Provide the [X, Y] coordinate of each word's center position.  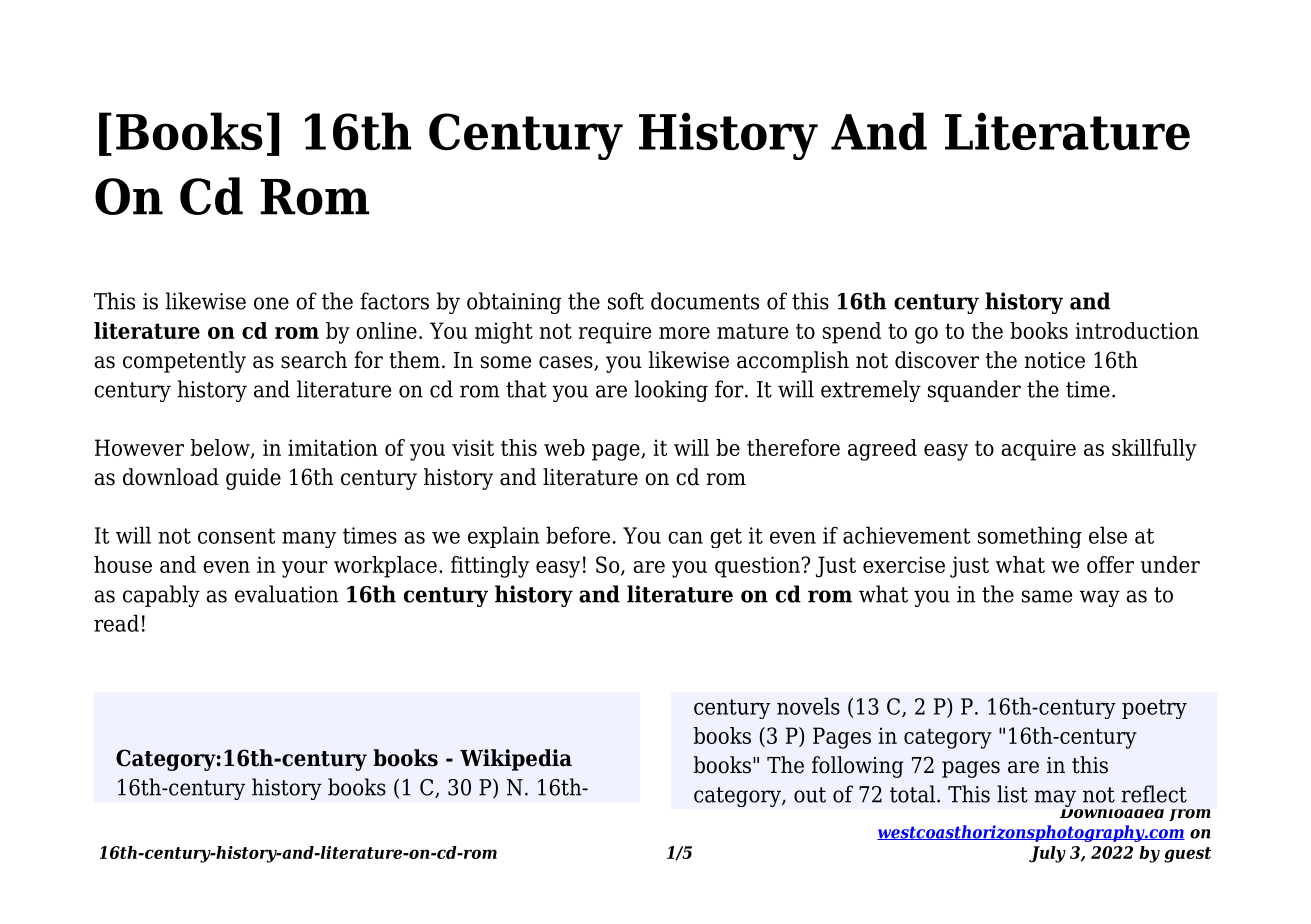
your [305, 569]
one [271, 303]
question [757, 567]
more [684, 333]
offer [1110, 564]
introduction [1137, 330]
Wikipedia [516, 760]
